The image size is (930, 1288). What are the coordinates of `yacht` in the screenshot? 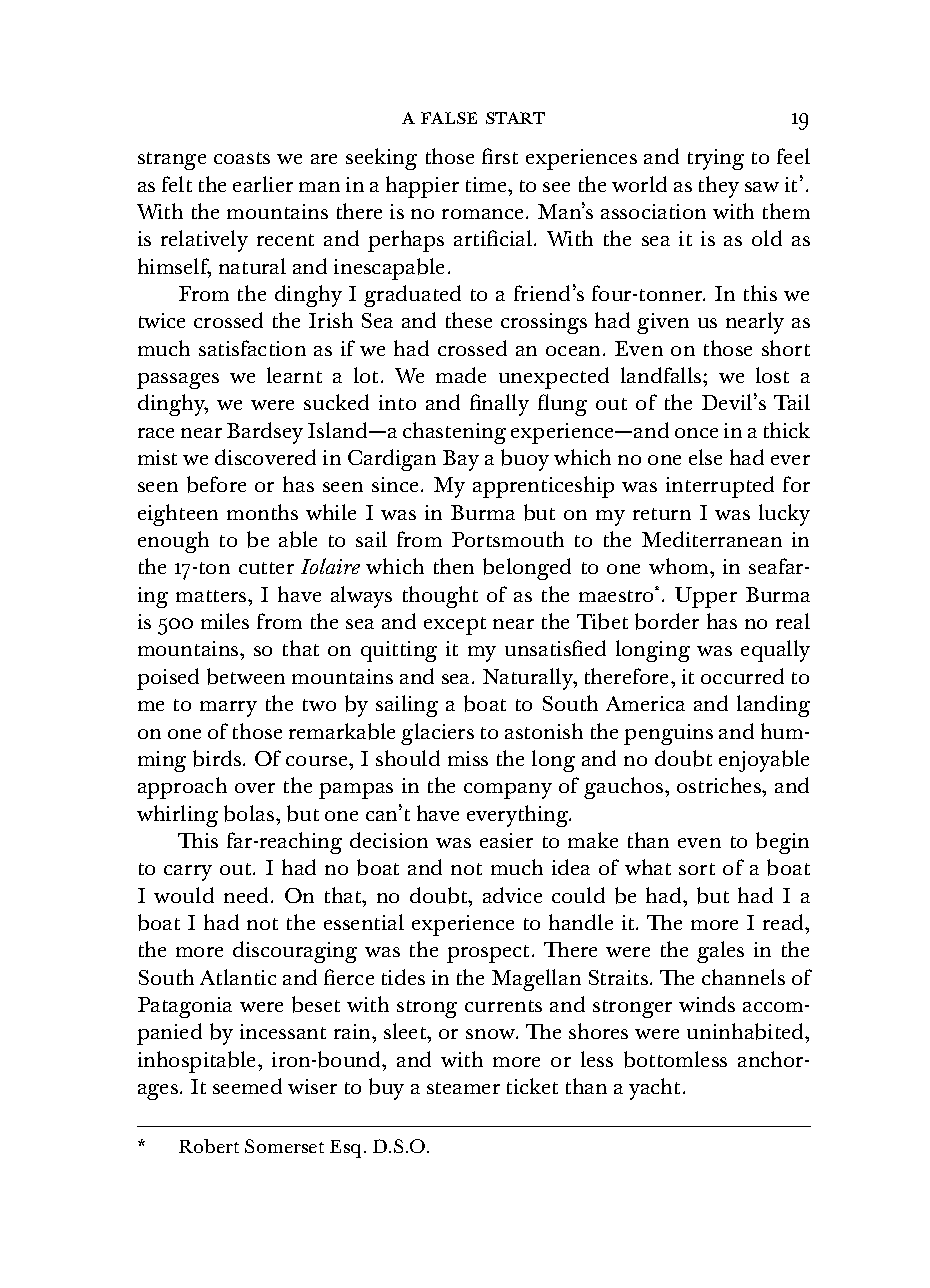 It's located at (654, 1089).
